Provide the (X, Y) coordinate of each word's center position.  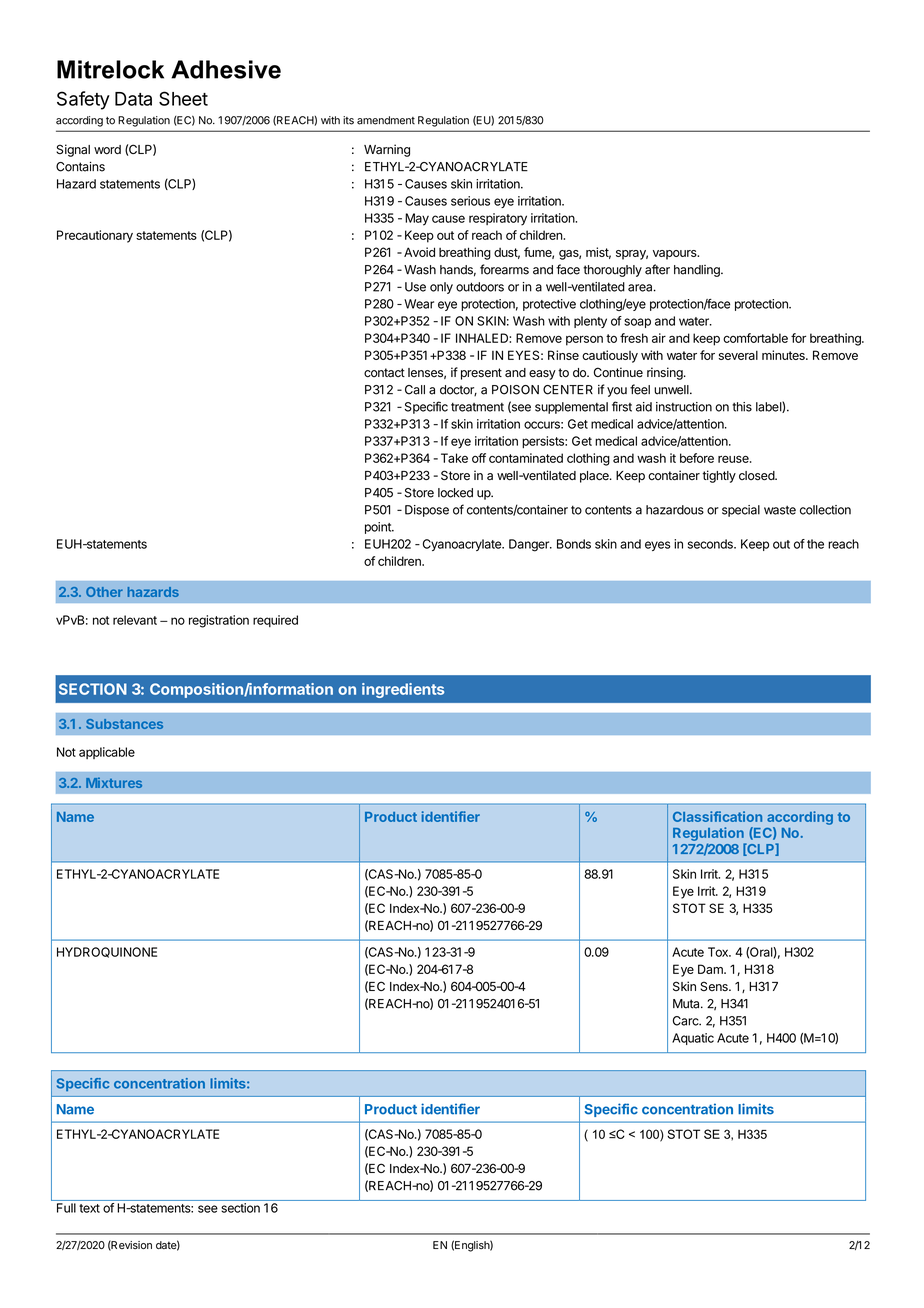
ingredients (403, 690)
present (481, 374)
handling (698, 271)
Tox (719, 952)
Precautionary (95, 236)
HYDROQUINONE (107, 952)
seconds (711, 544)
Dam (711, 969)
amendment (386, 120)
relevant (135, 620)
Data (133, 99)
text (89, 1208)
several (738, 355)
